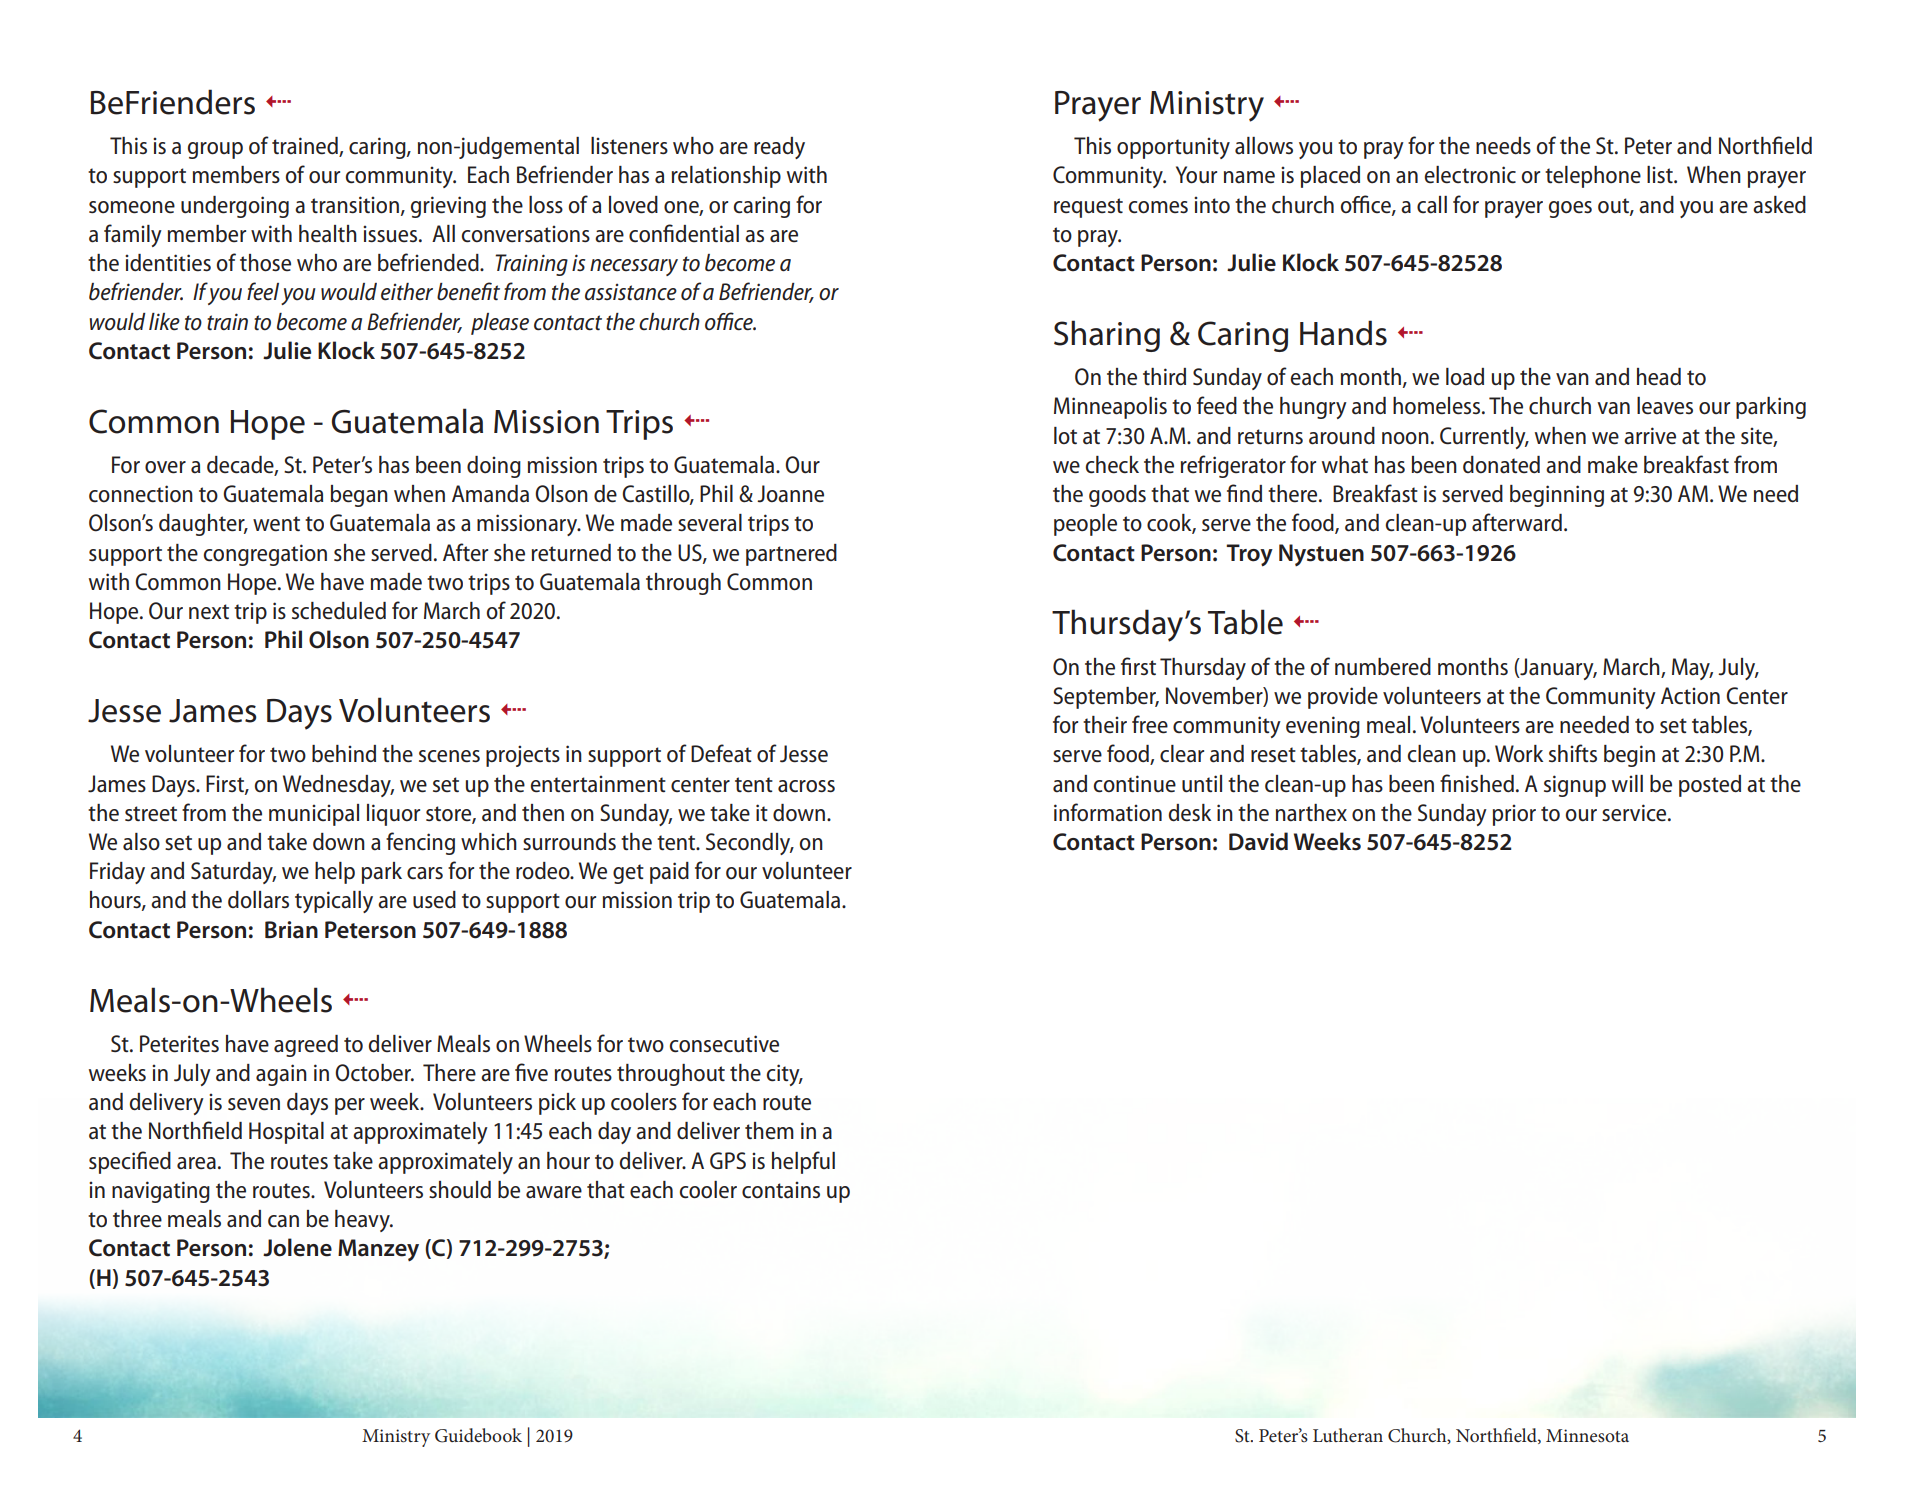 The height and width of the image is (1491, 1929). What do you see at coordinates (1088, 208) in the image?
I see `request` at bounding box center [1088, 208].
